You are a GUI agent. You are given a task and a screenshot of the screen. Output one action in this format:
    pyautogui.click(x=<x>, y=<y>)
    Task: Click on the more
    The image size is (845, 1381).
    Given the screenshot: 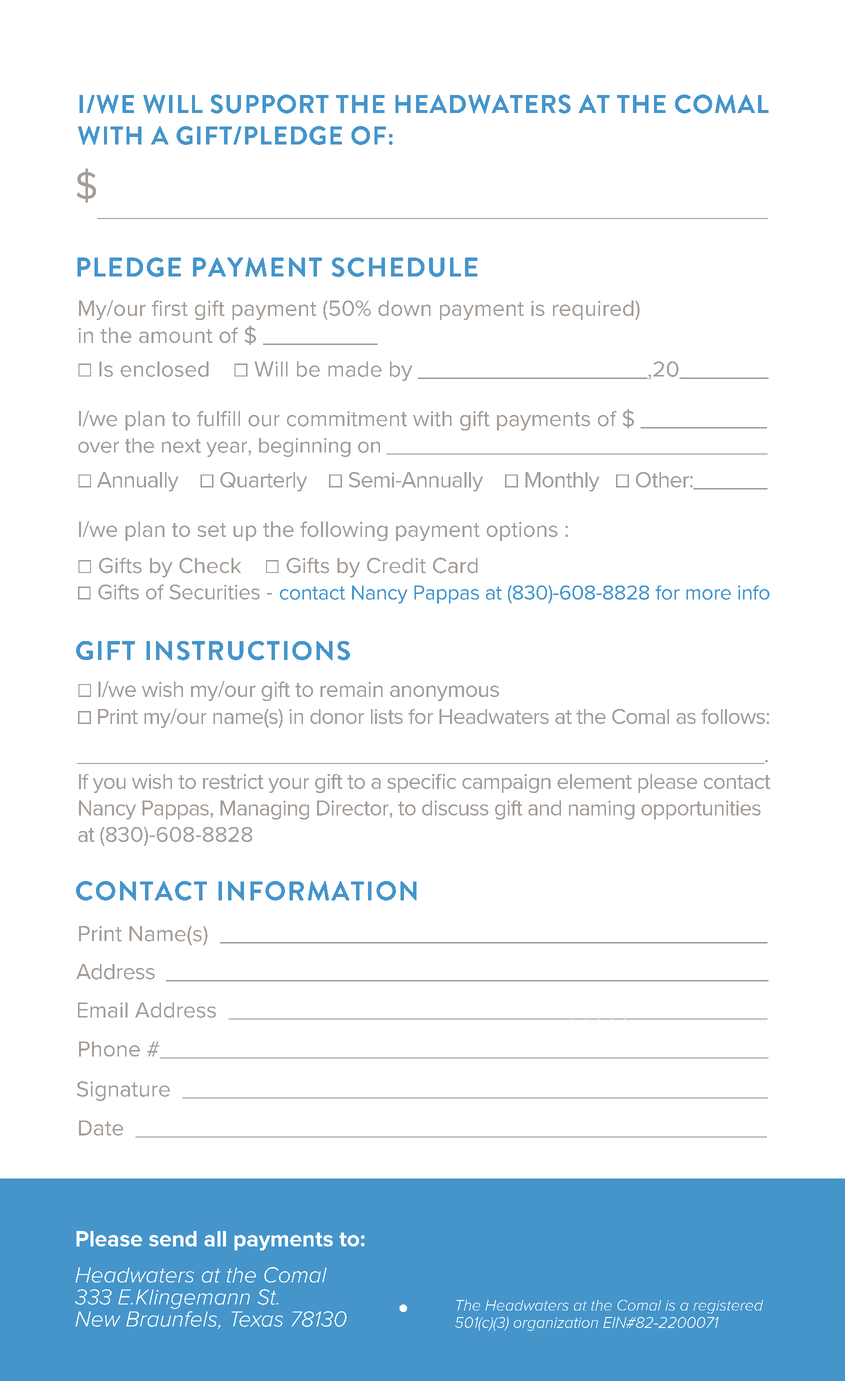 What is the action you would take?
    pyautogui.click(x=708, y=594)
